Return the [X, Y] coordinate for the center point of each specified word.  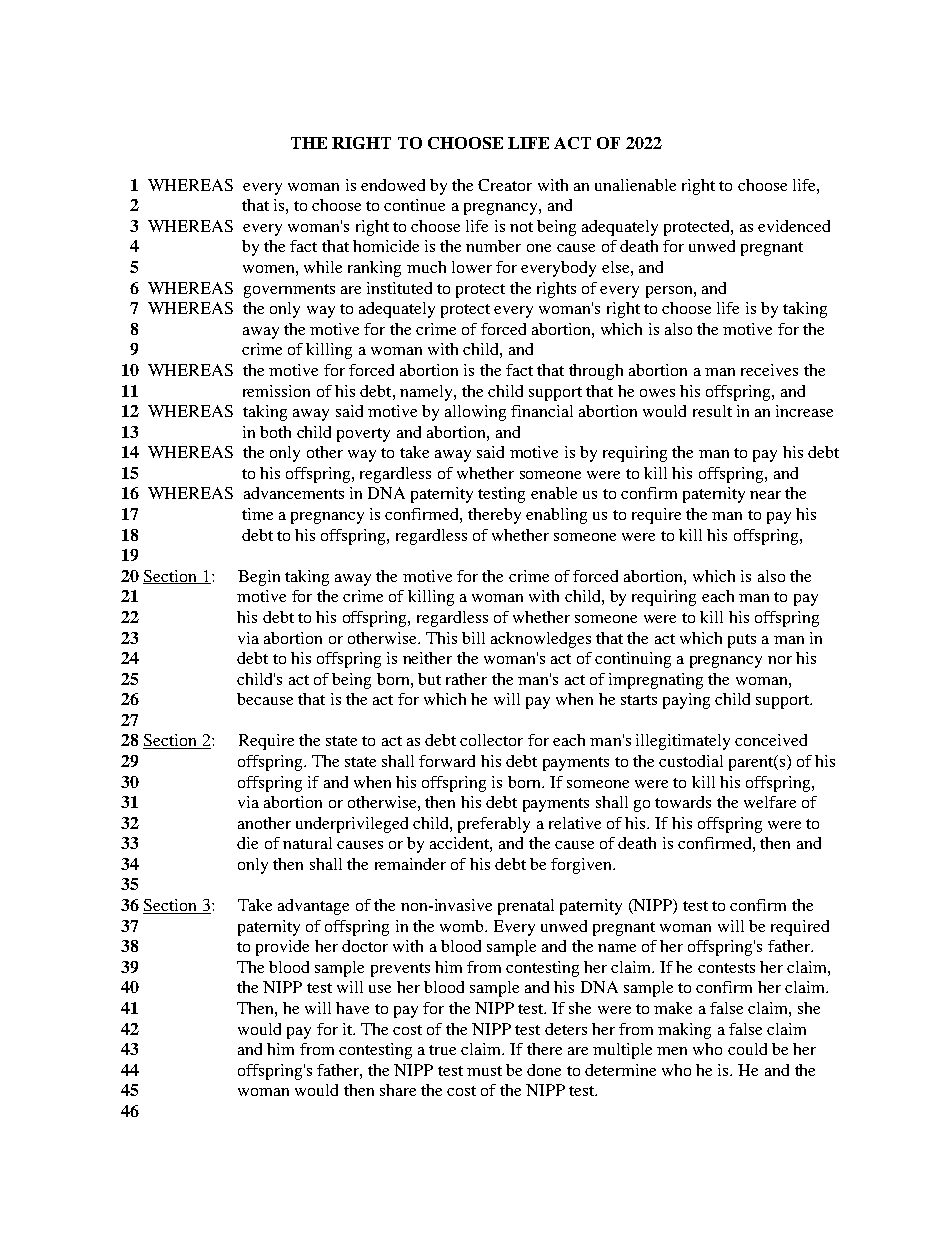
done [544, 1070]
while [323, 267]
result [712, 411]
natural [307, 843]
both [275, 432]
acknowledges [541, 640]
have [352, 1008]
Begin [259, 578]
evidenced [794, 226]
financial [542, 411]
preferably [494, 825]
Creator [505, 185]
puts [742, 641]
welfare [770, 802]
